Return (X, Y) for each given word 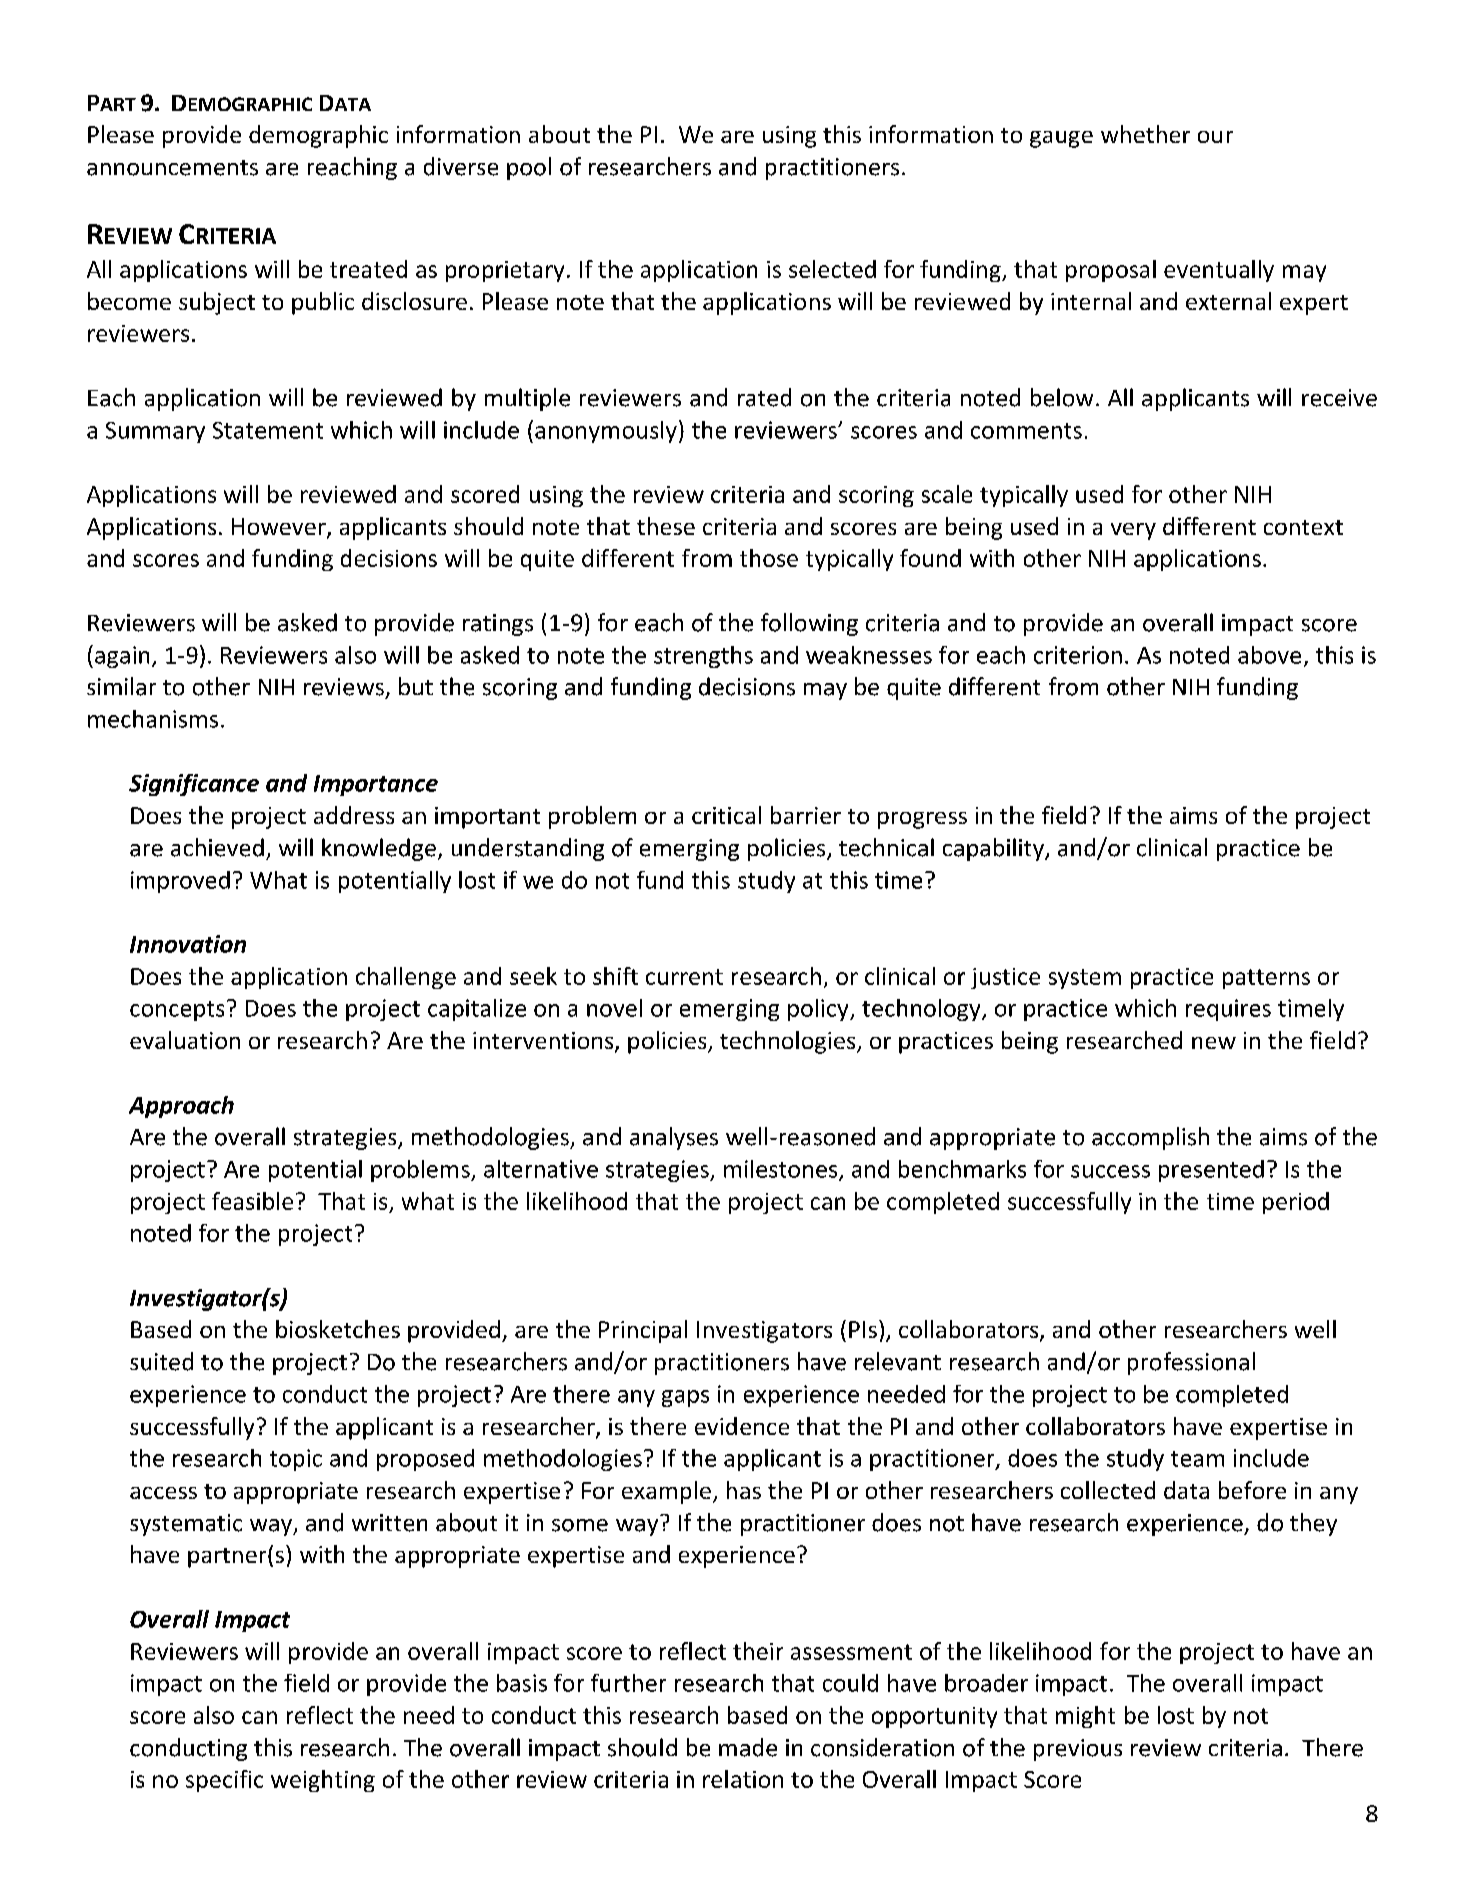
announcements (172, 168)
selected (832, 269)
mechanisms (153, 719)
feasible (252, 1201)
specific (224, 1781)
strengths (703, 657)
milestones (782, 1170)
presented (1211, 1171)
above (1269, 655)
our (1215, 137)
